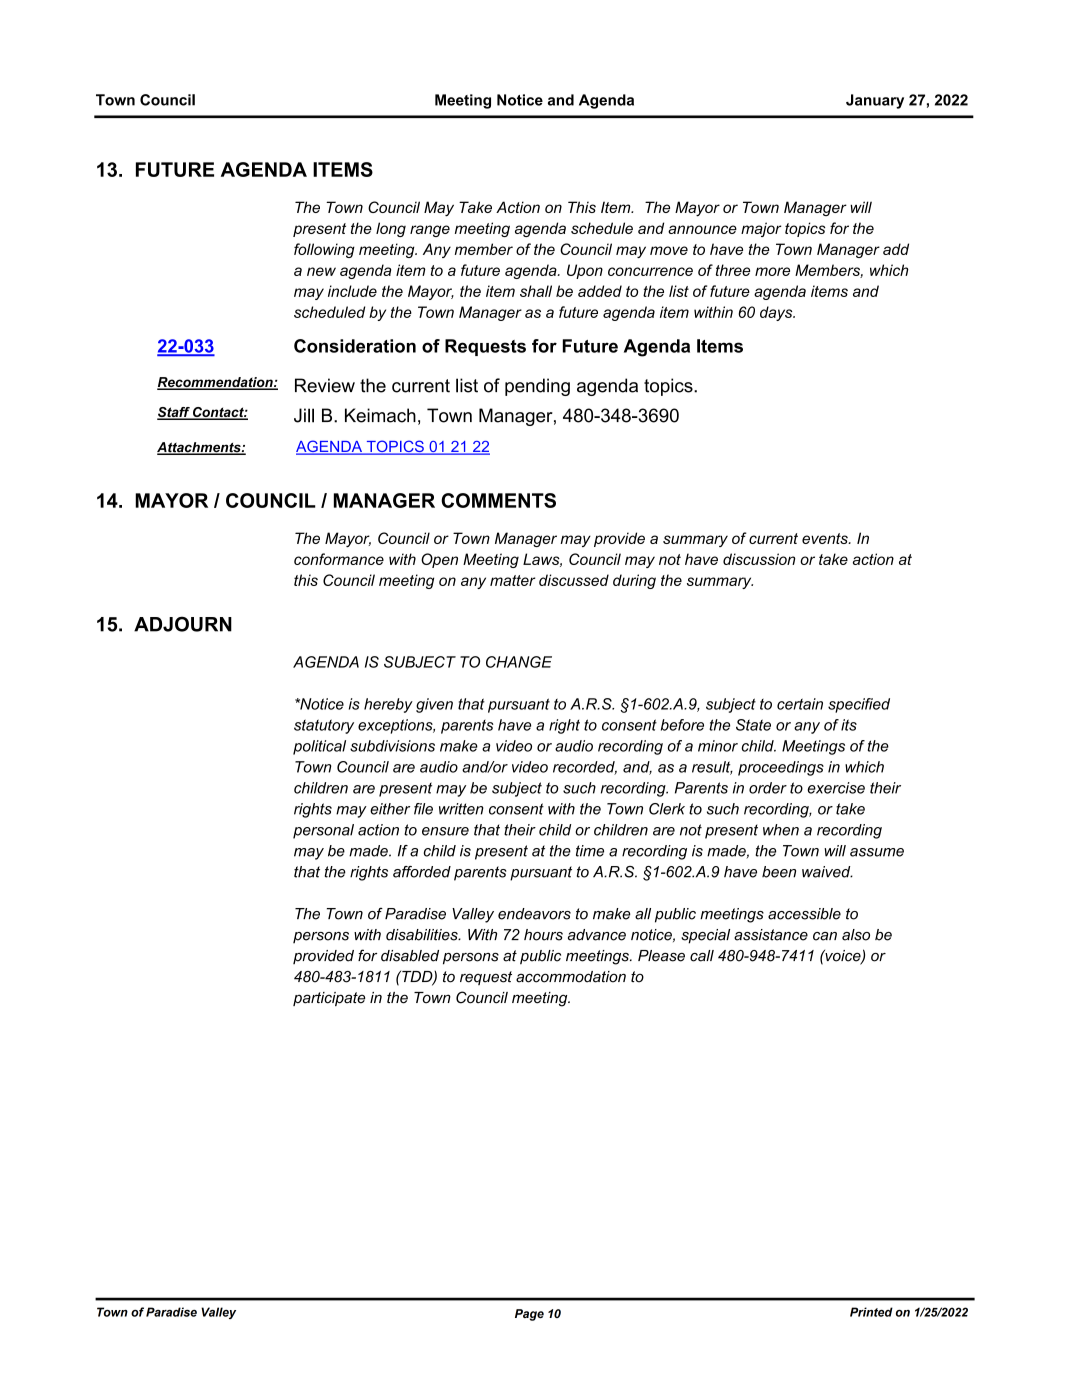  I want to click on range, so click(430, 231).
